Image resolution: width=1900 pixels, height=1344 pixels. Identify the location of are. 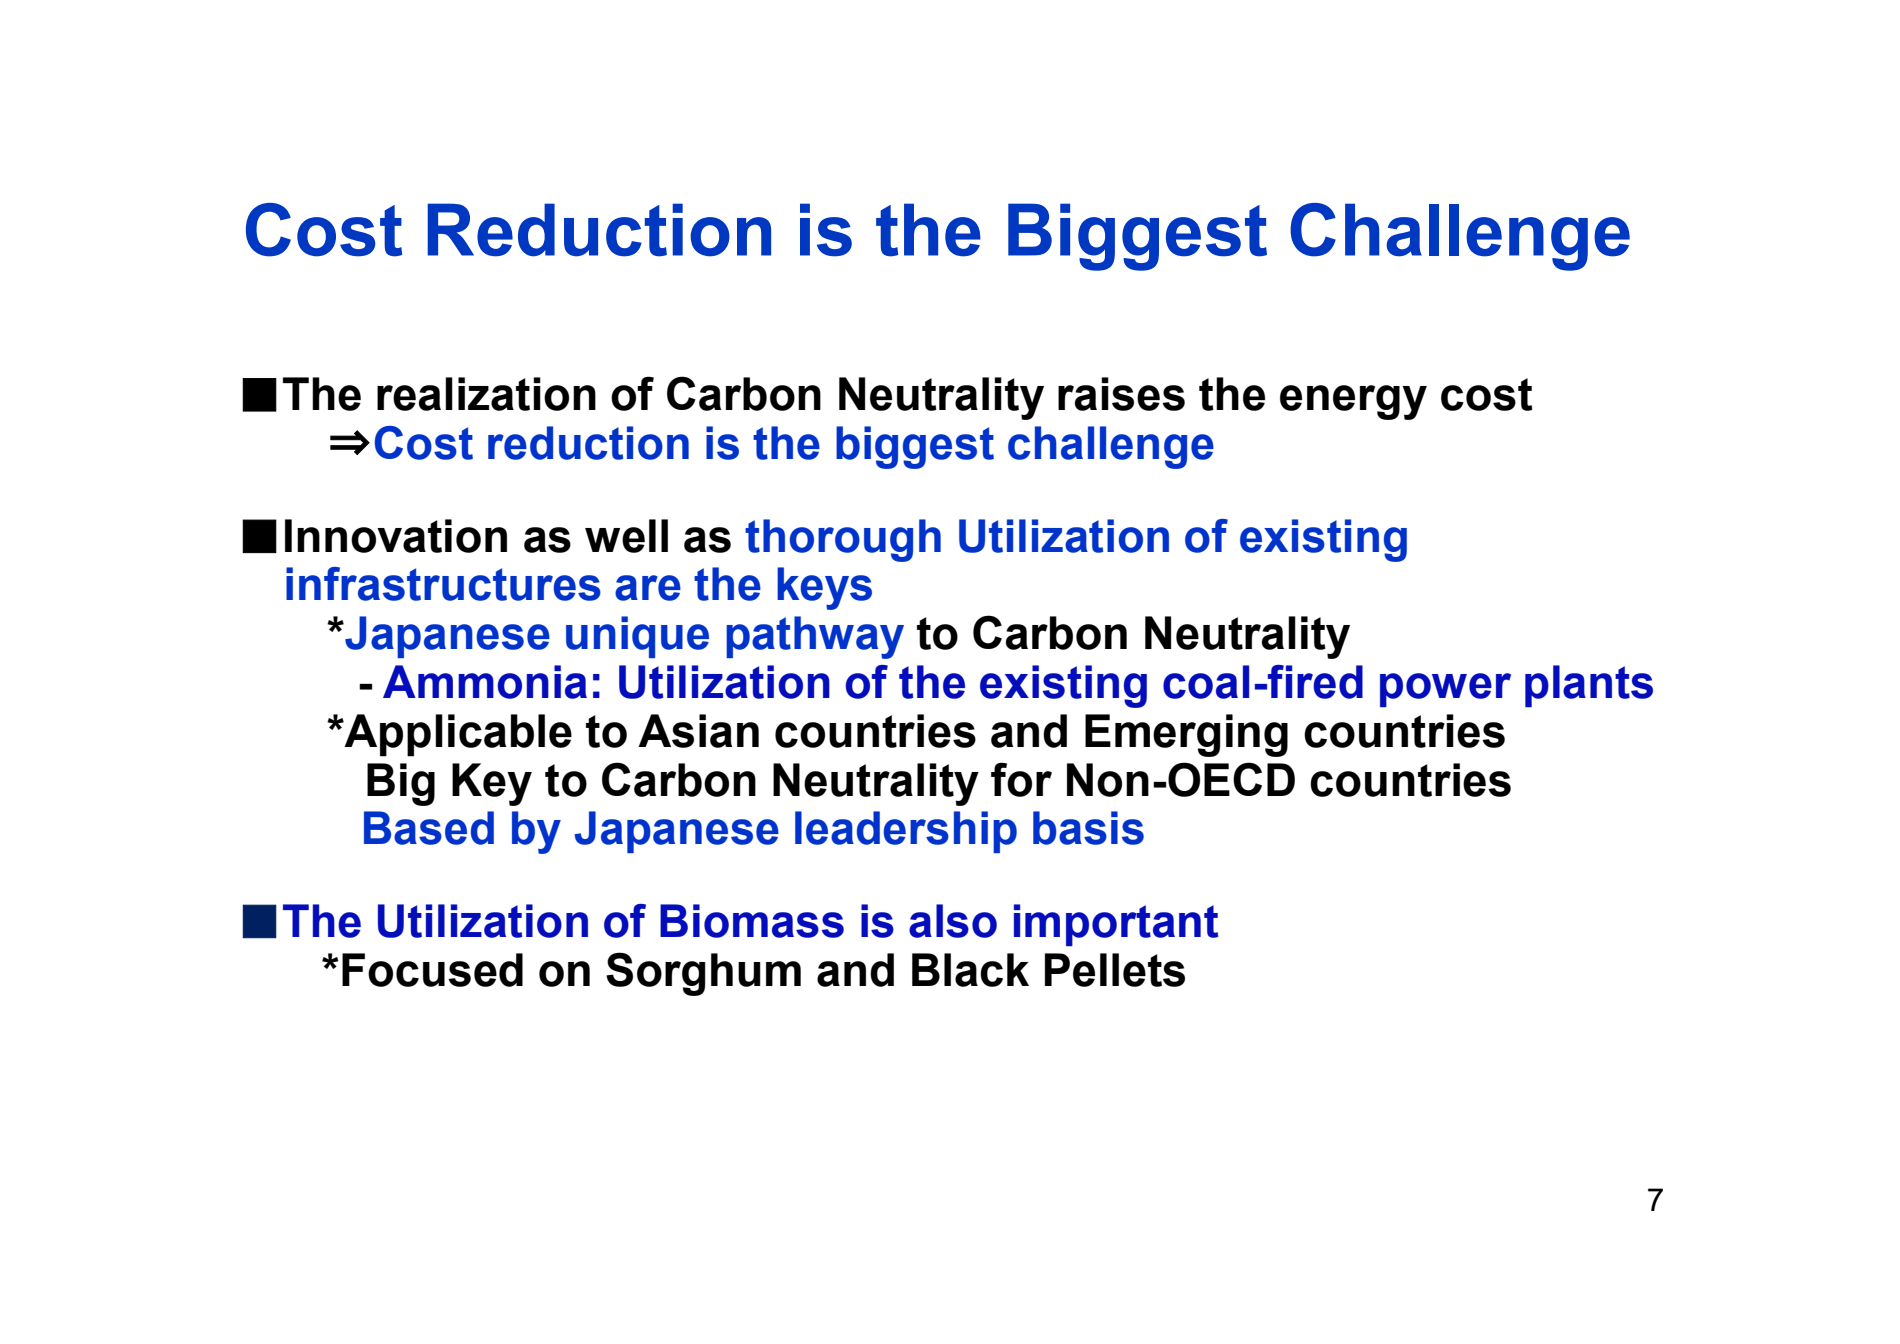
(648, 588).
